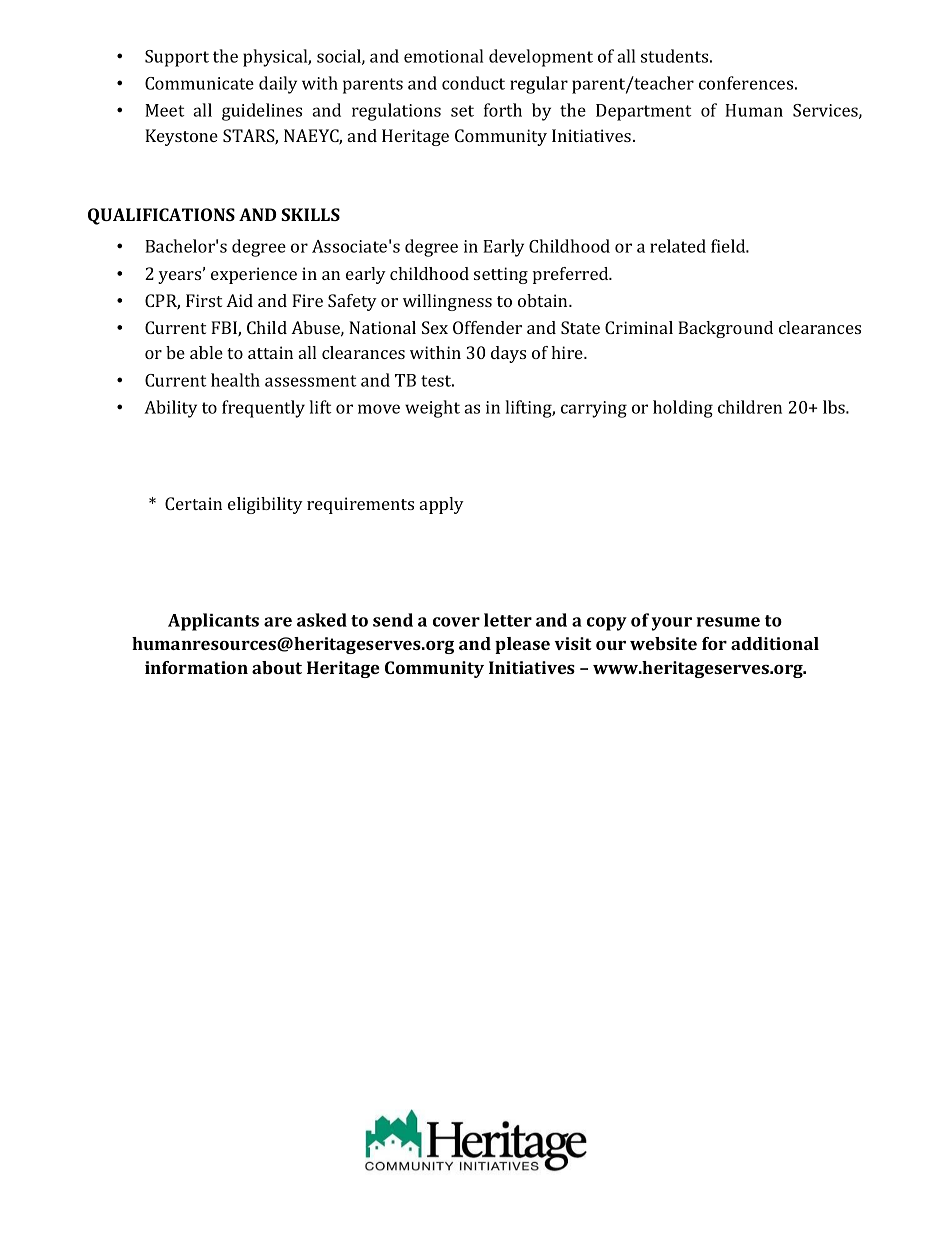  Describe the element at coordinates (206, 352) in the document. I see `able` at that location.
